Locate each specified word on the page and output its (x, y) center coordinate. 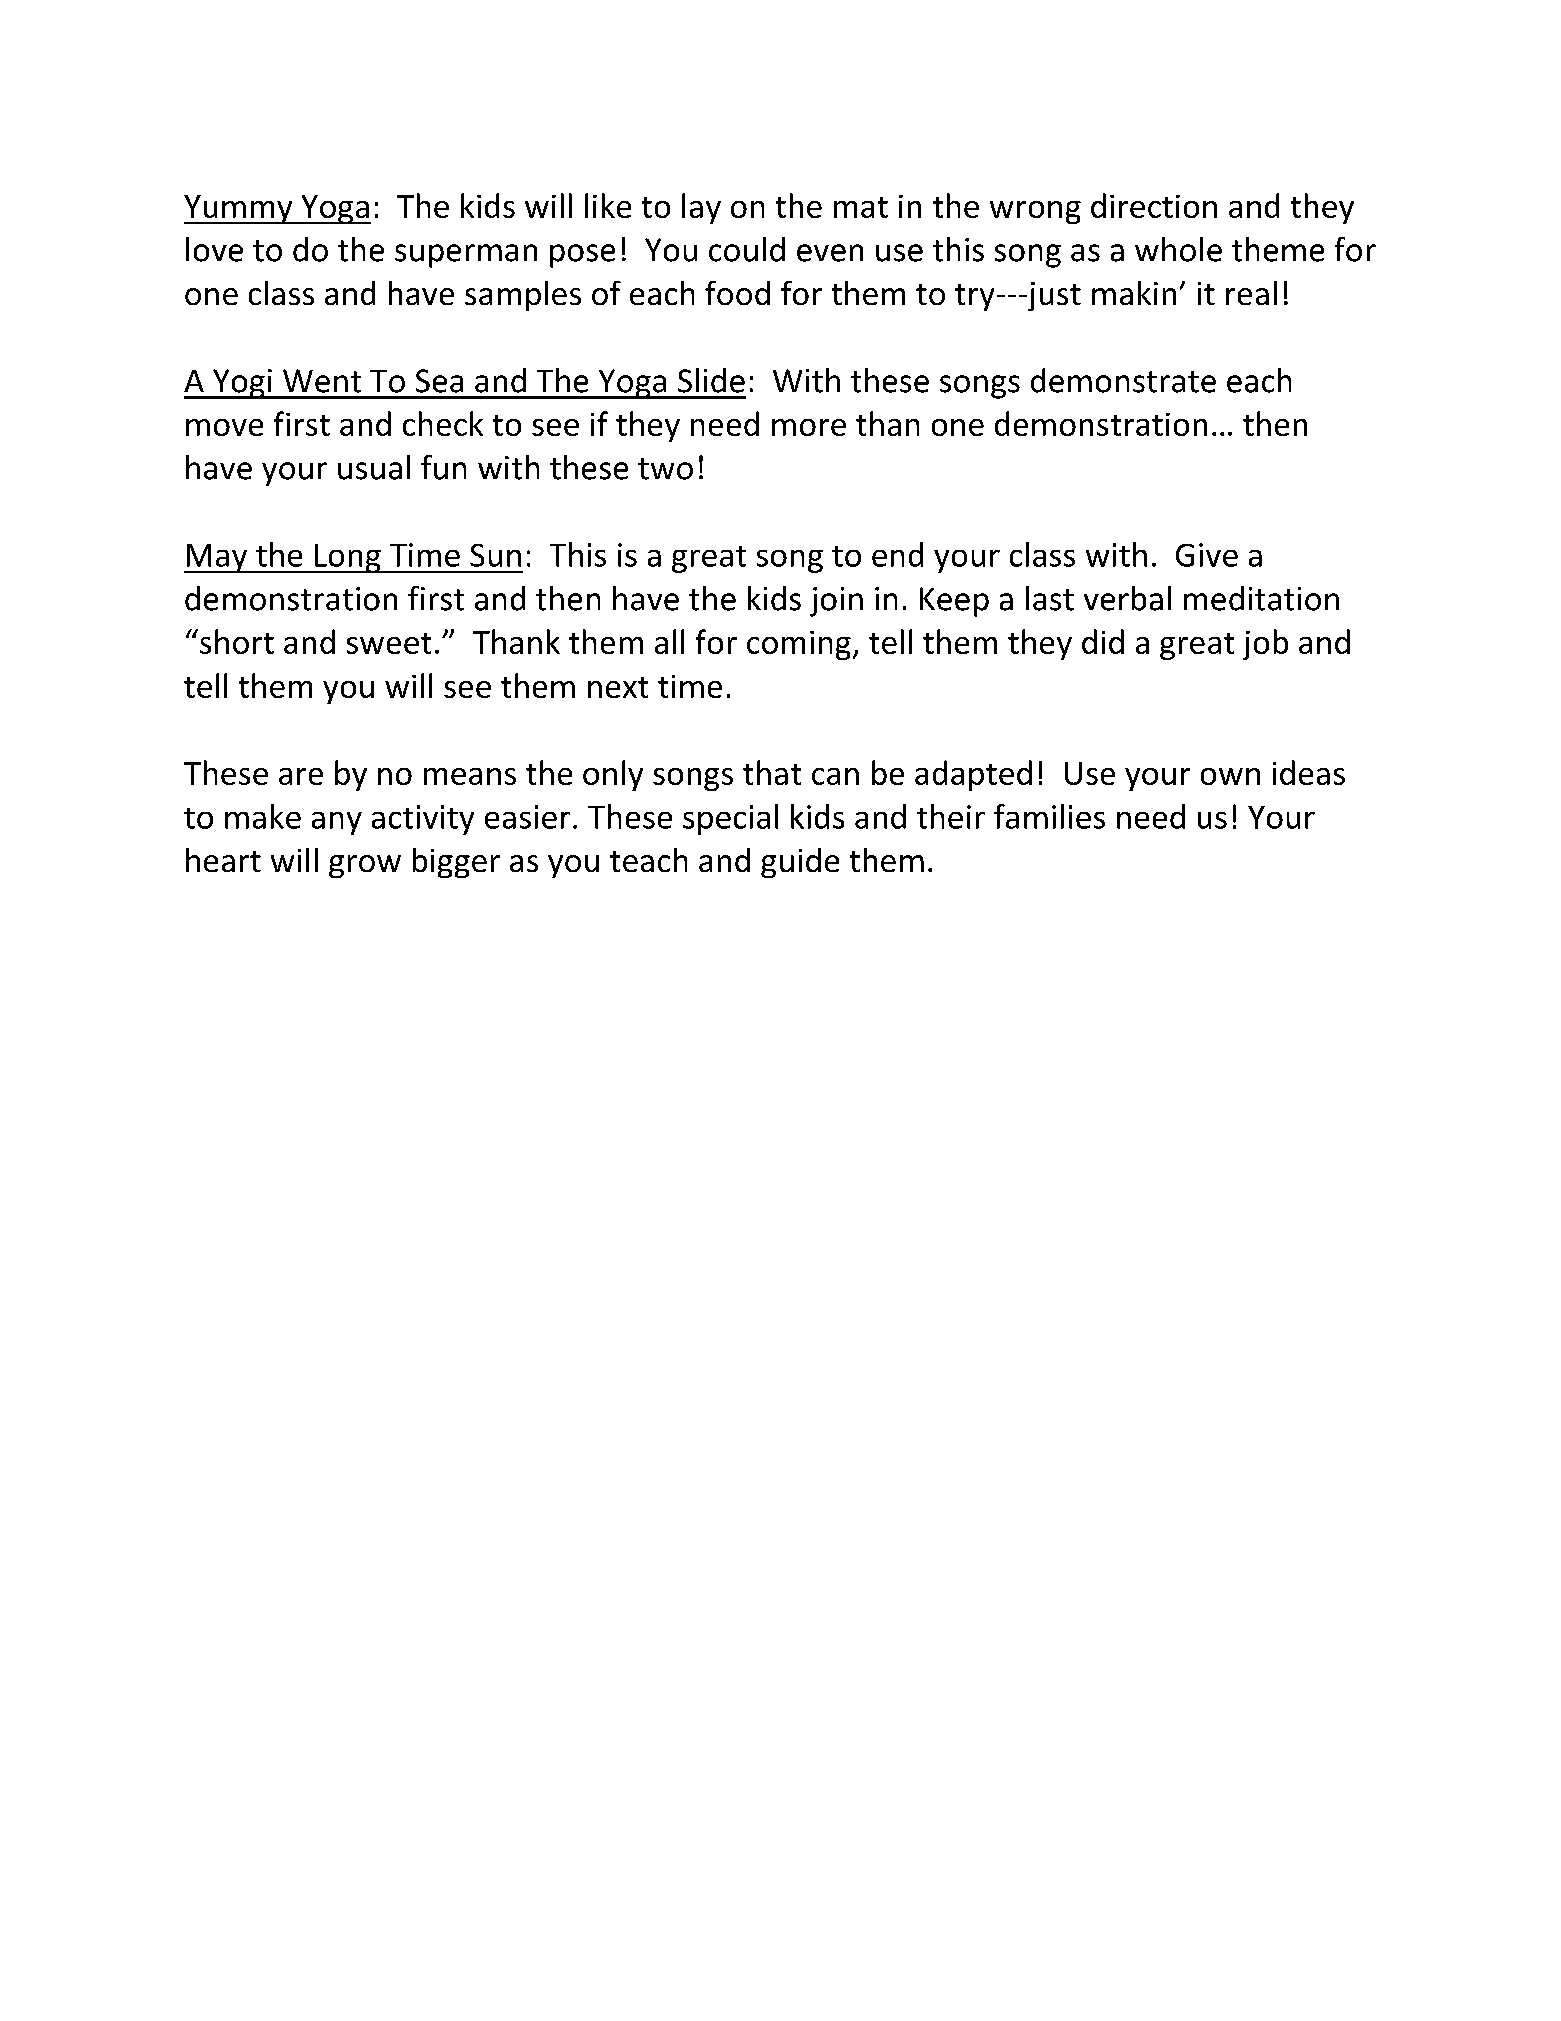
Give (1207, 555)
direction (1154, 205)
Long (348, 558)
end (897, 554)
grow (365, 866)
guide (800, 863)
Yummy (239, 209)
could (747, 249)
